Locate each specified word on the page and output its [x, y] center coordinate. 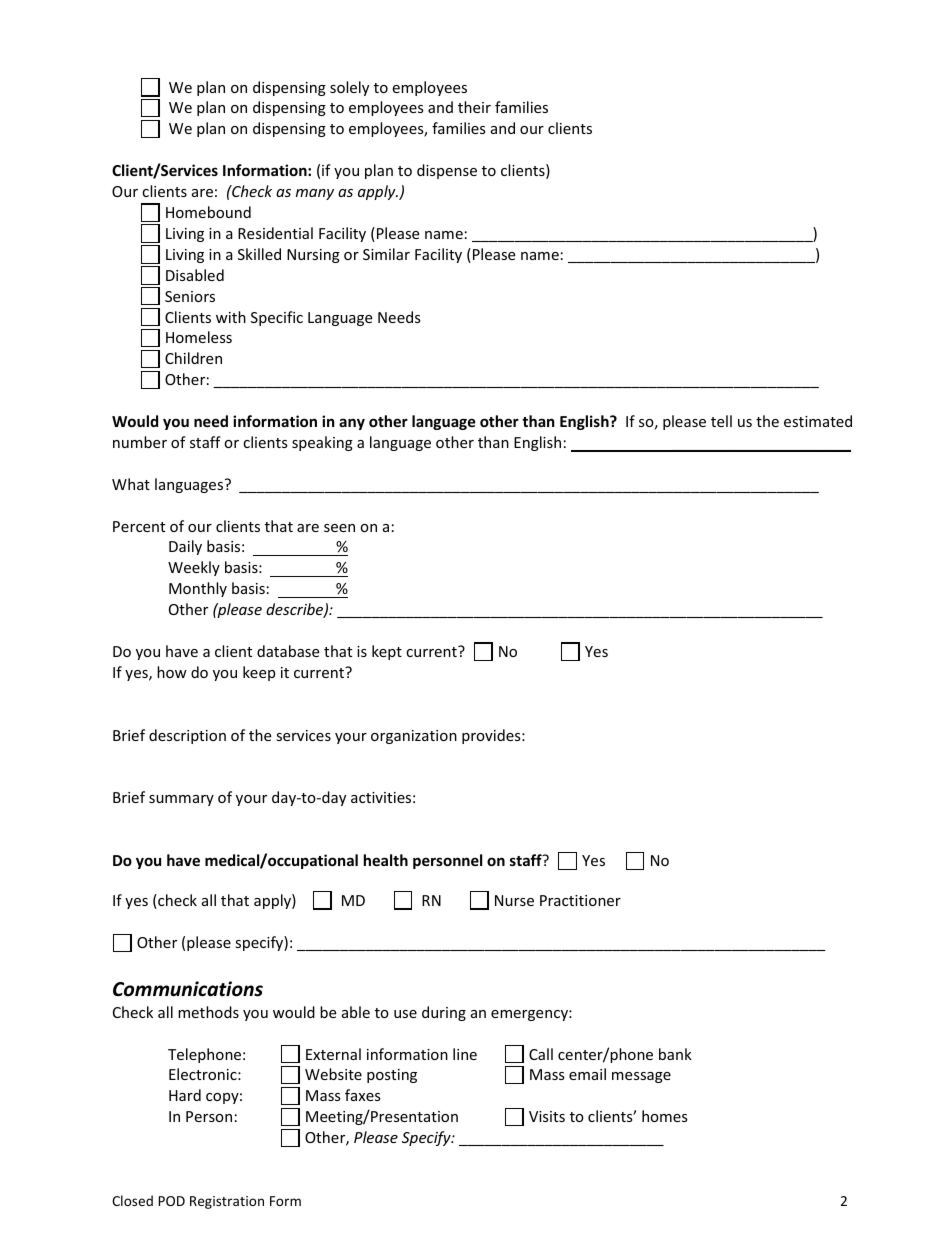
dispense [447, 171]
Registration [227, 1202]
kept [387, 652]
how [172, 672]
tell [721, 421]
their [474, 107]
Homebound [208, 212]
